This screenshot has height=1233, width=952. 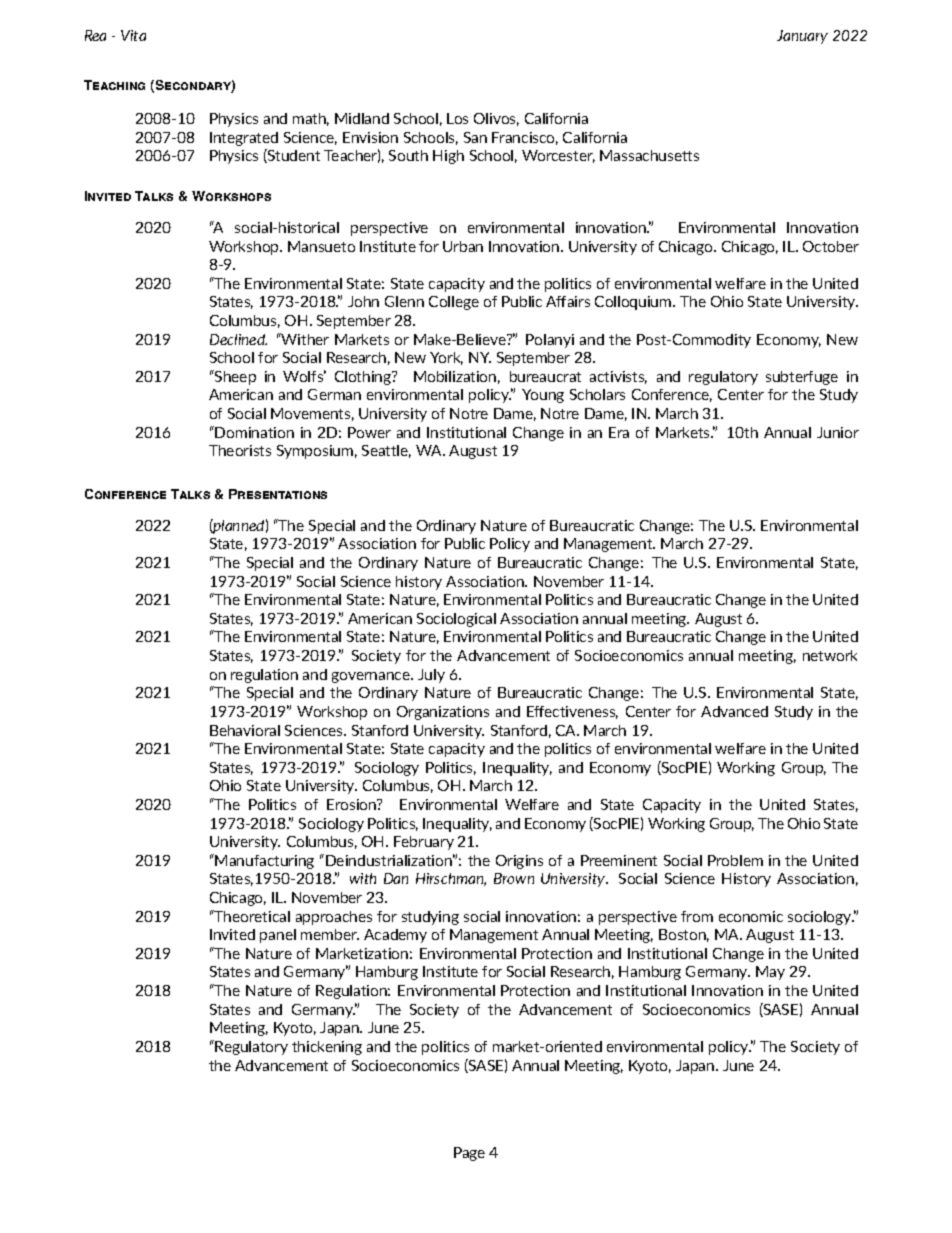 What do you see at coordinates (133, 35) in the screenshot?
I see `Vita` at bounding box center [133, 35].
